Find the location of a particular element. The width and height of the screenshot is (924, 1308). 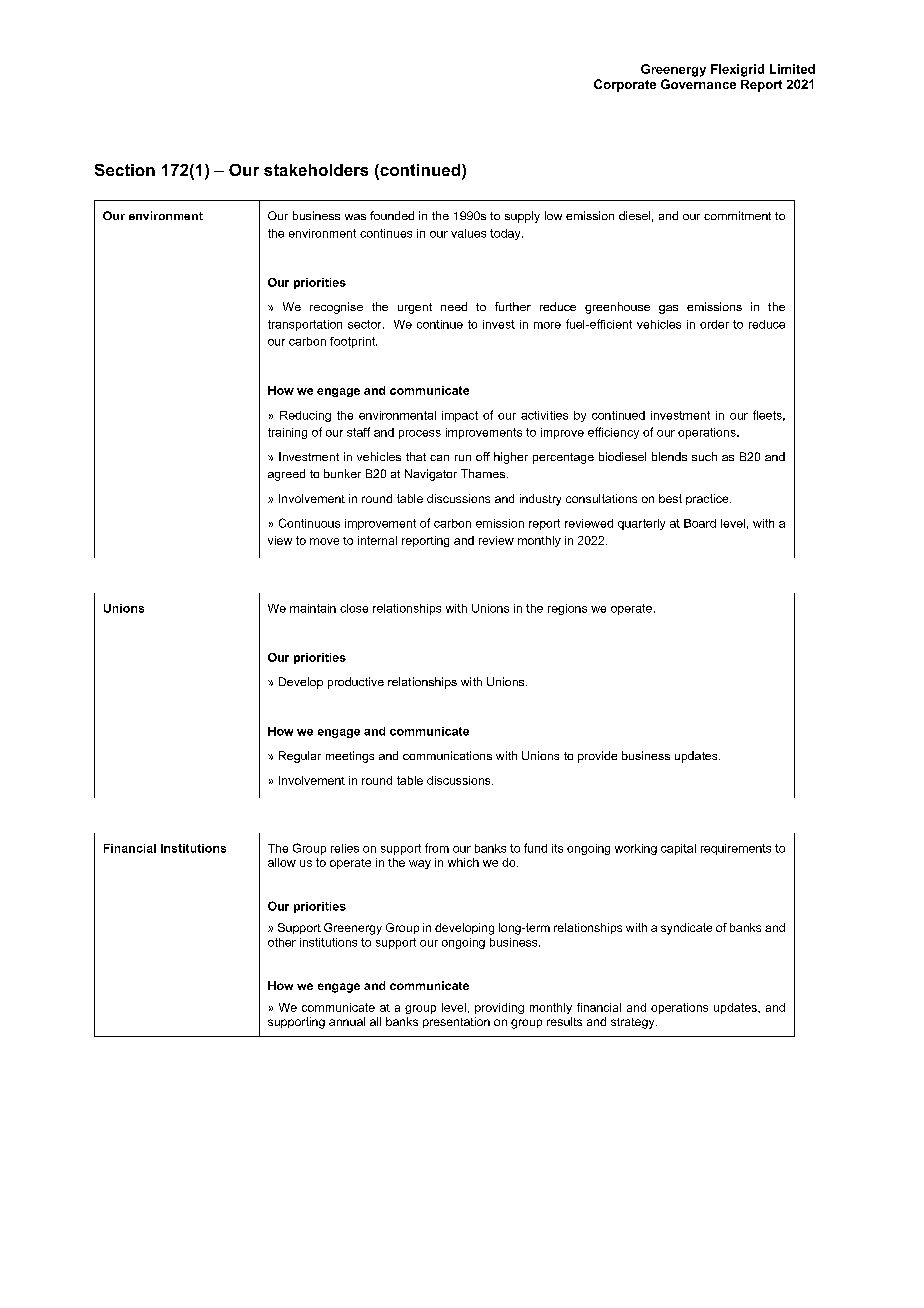

transportation is located at coordinates (305, 325).
